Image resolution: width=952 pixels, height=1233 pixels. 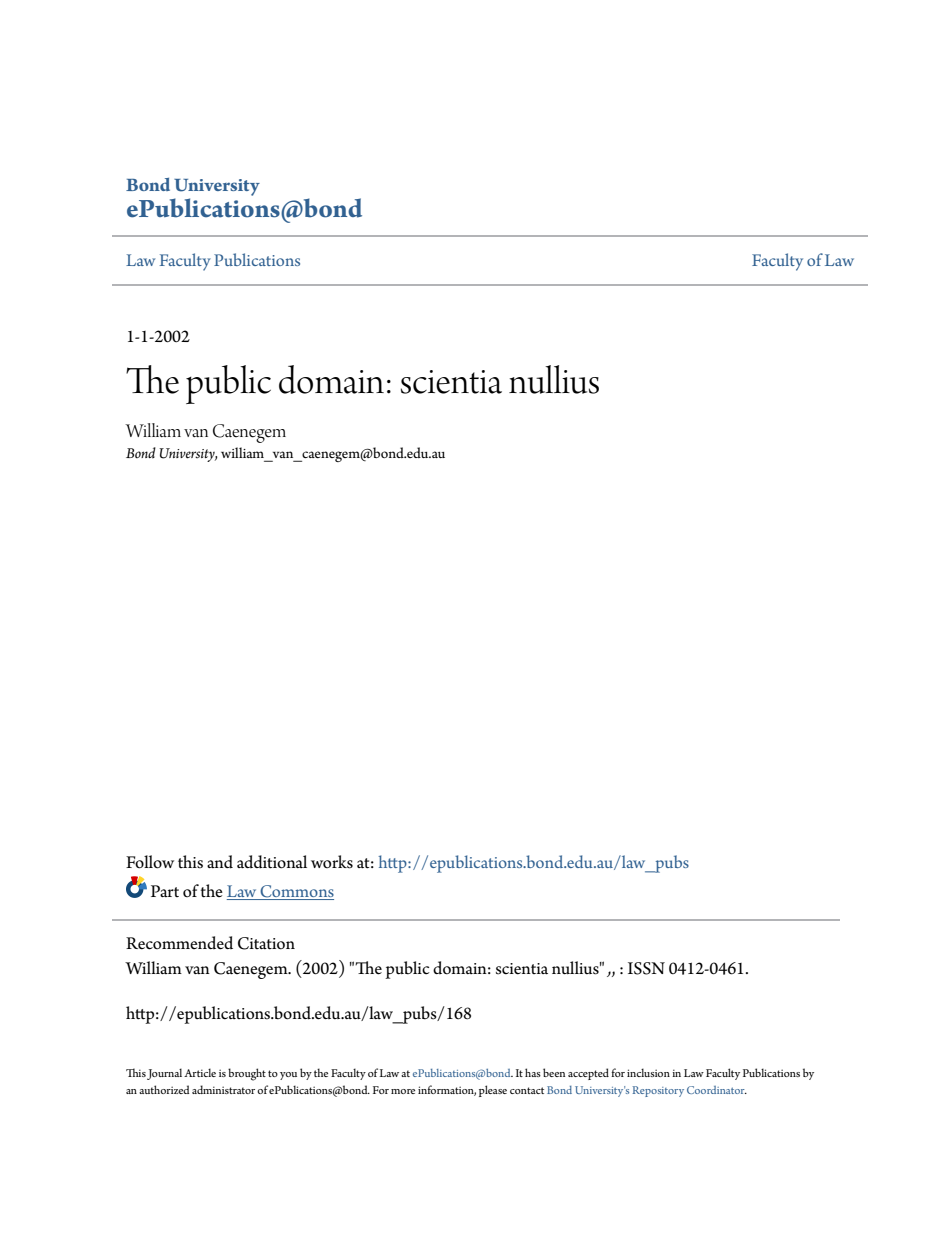 I want to click on and, so click(x=220, y=862).
